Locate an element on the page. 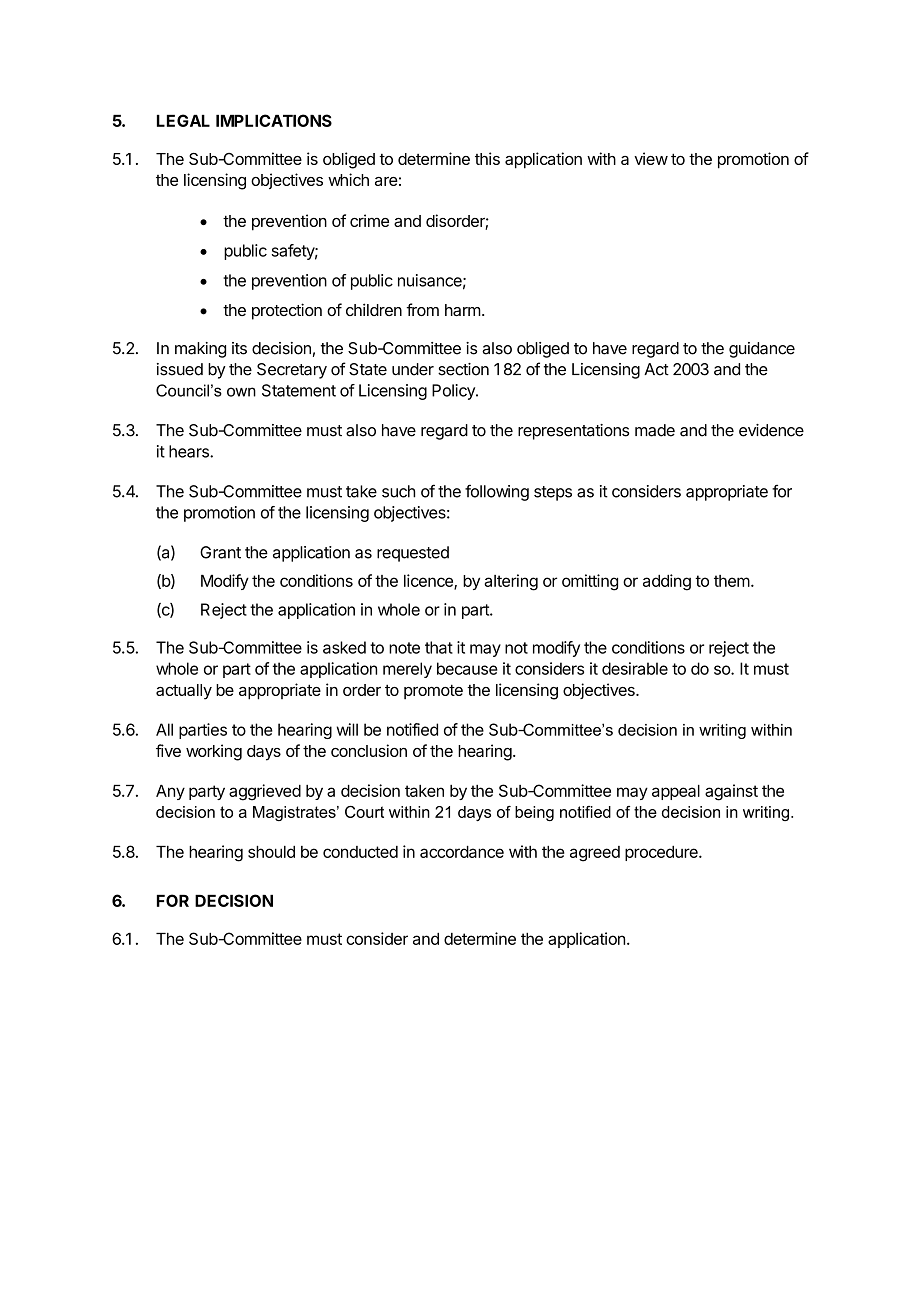  should is located at coordinates (271, 852).
